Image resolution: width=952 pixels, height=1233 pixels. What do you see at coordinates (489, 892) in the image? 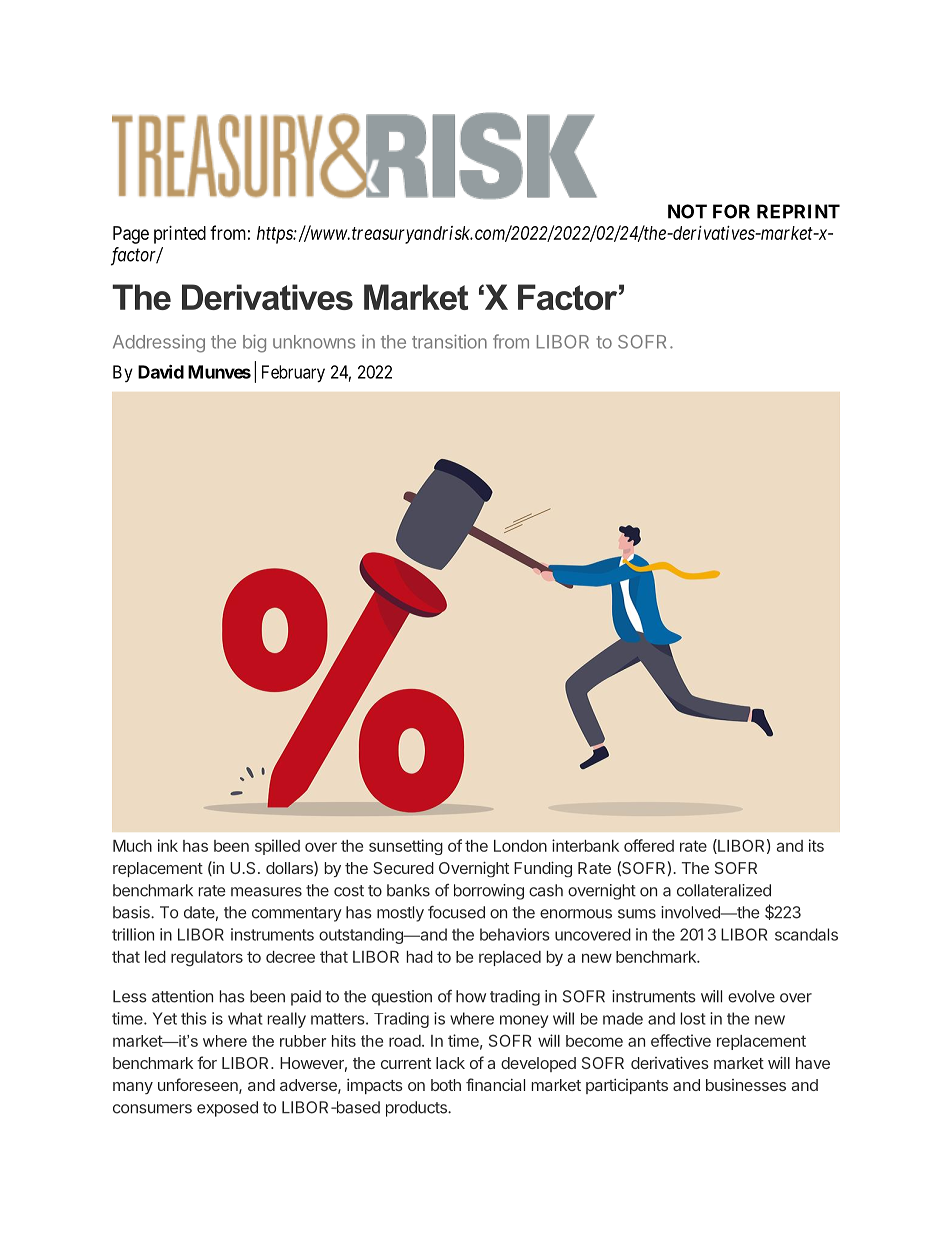
I see `borrowing` at bounding box center [489, 892].
